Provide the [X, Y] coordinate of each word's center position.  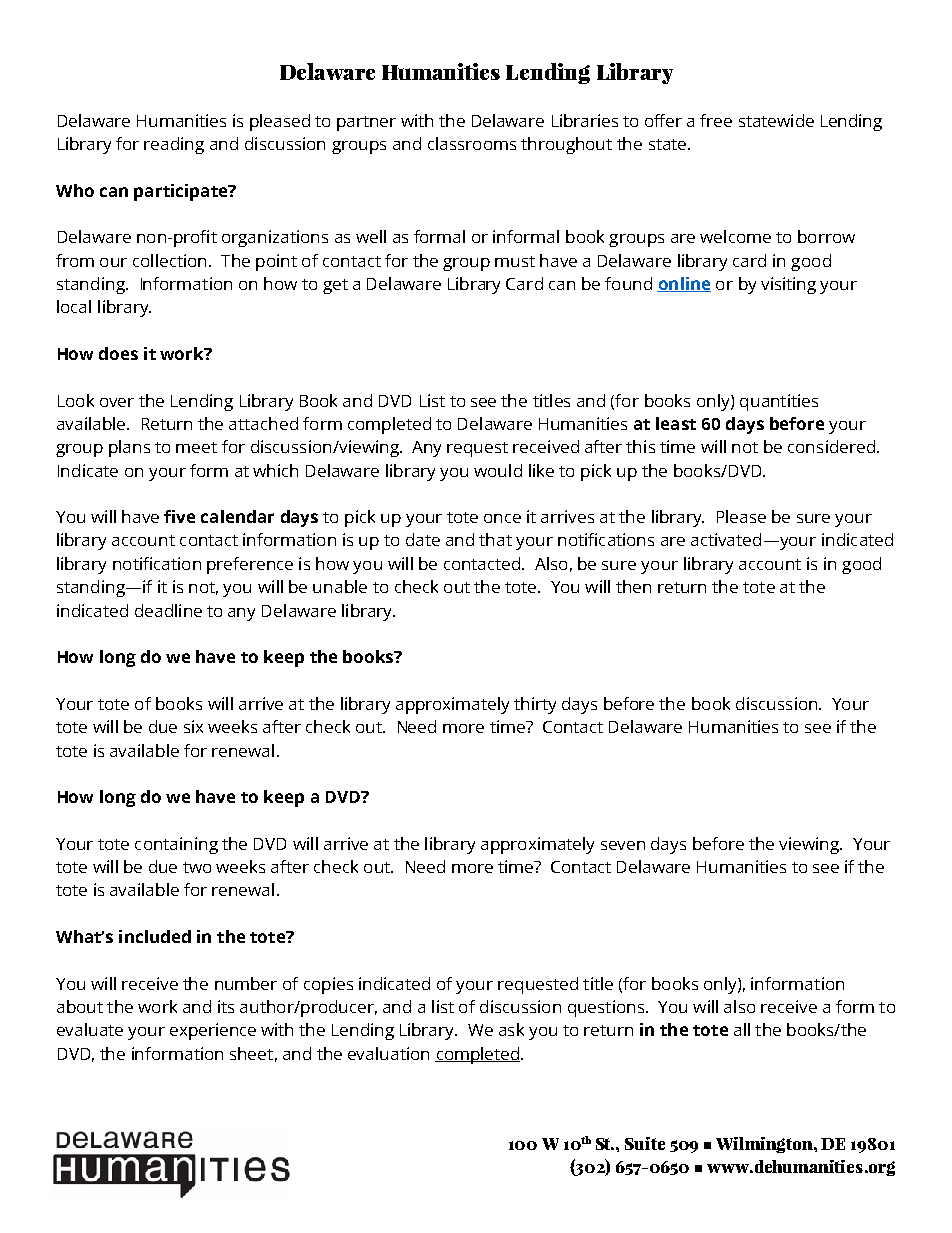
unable [340, 586]
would [498, 470]
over [117, 402]
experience [213, 1031]
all [742, 1029]
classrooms [472, 143]
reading [174, 145]
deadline [168, 610]
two [197, 867]
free [716, 120]
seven [623, 845]
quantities [779, 402]
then [633, 586]
